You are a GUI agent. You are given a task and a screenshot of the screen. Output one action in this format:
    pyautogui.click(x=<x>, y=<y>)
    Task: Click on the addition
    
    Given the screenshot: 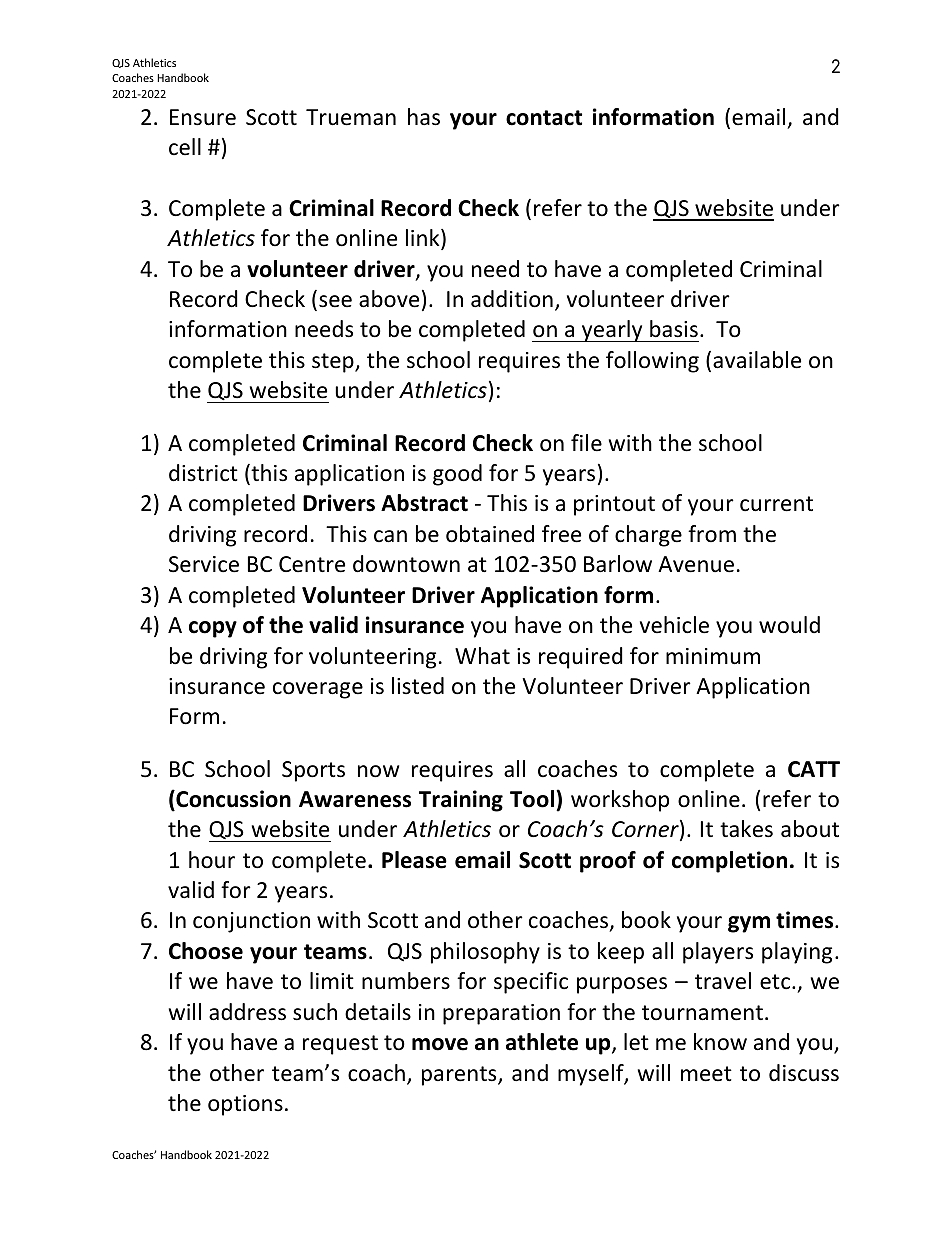 What is the action you would take?
    pyautogui.click(x=512, y=299)
